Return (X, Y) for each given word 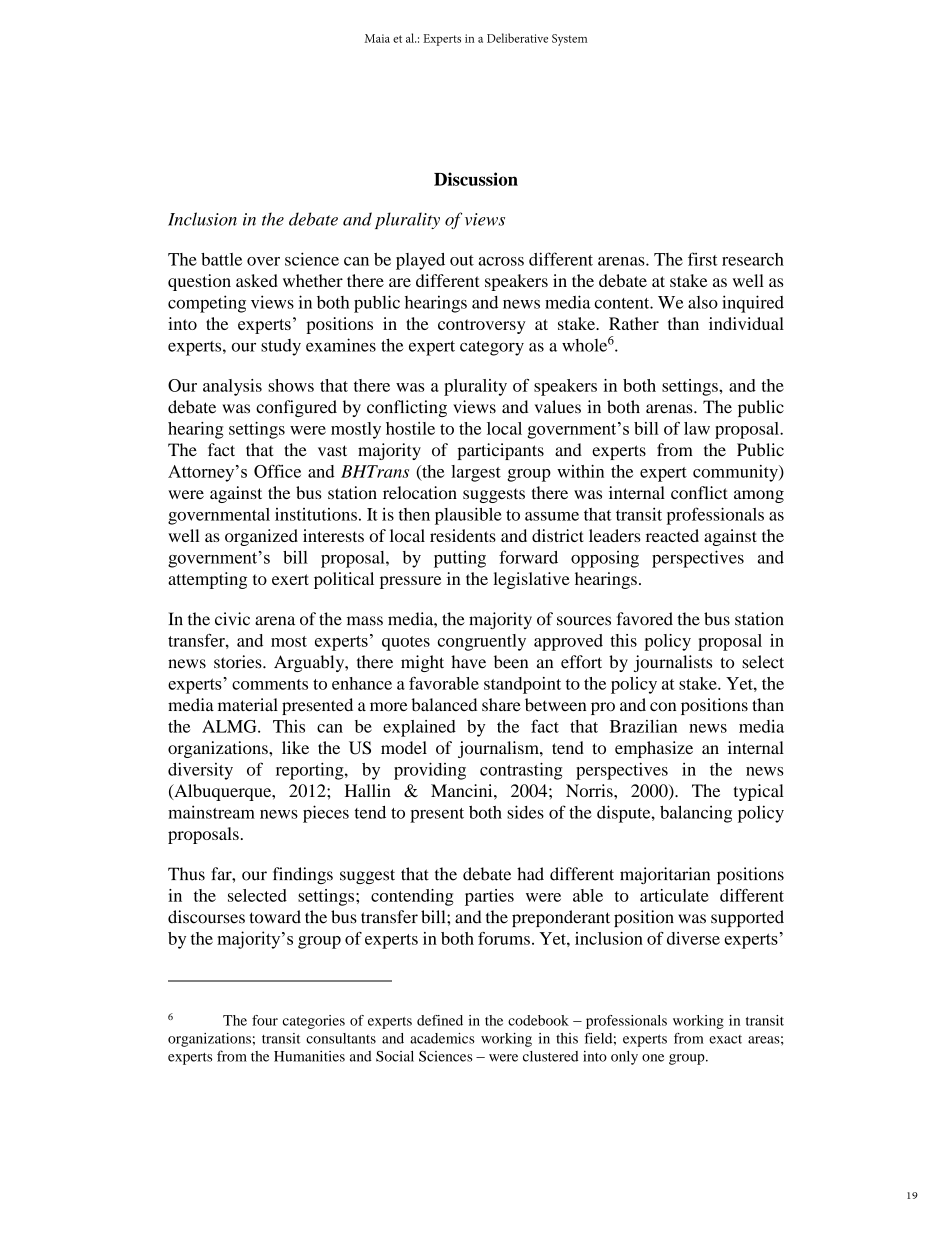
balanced (444, 705)
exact (725, 1039)
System (569, 40)
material (248, 705)
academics (442, 1038)
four (265, 1020)
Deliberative (517, 38)
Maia (377, 38)
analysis (232, 387)
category (492, 348)
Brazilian (643, 726)
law (697, 428)
